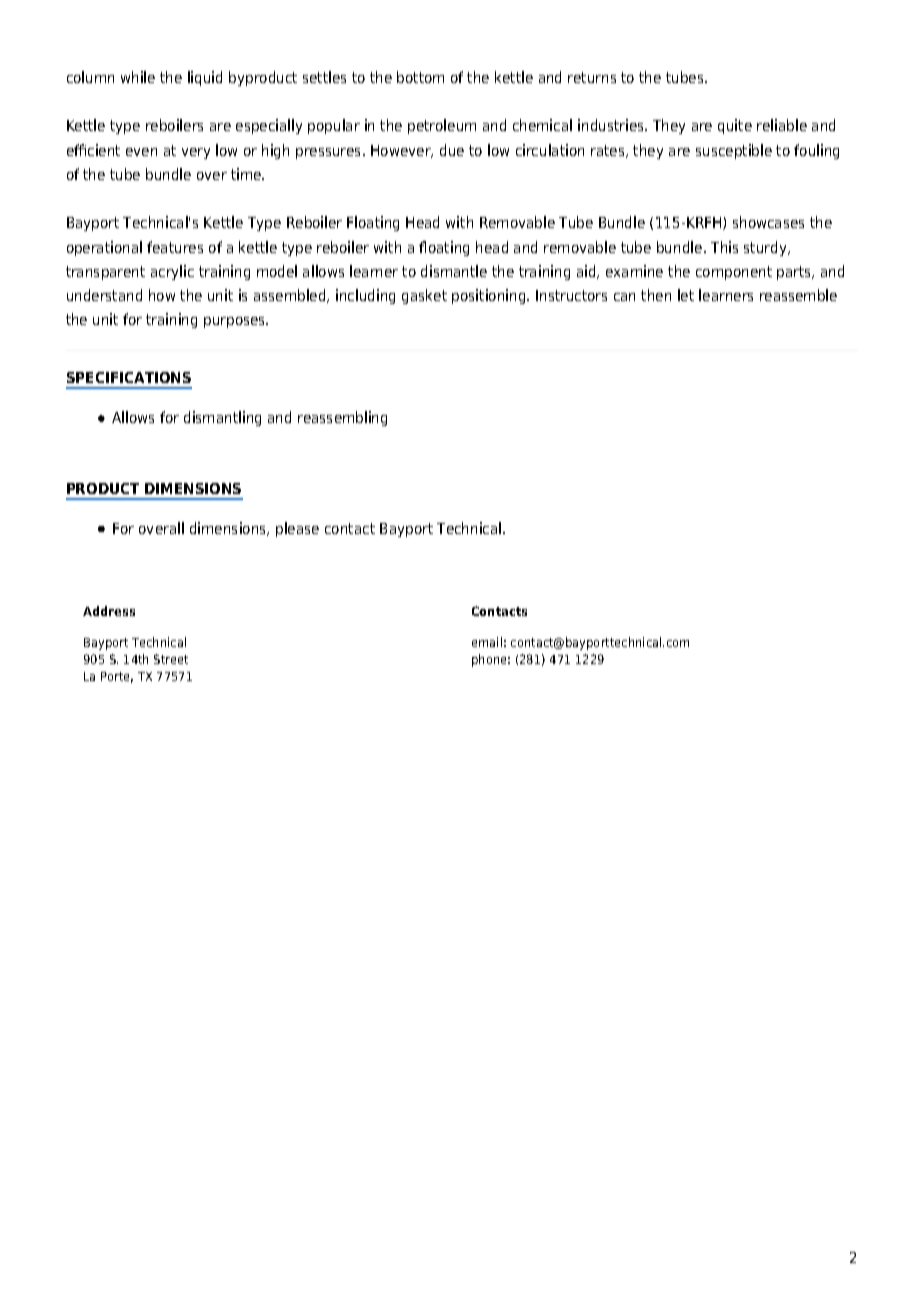 This document has width=924, height=1308. Describe the element at coordinates (735, 126) in the document. I see `quite` at that location.
